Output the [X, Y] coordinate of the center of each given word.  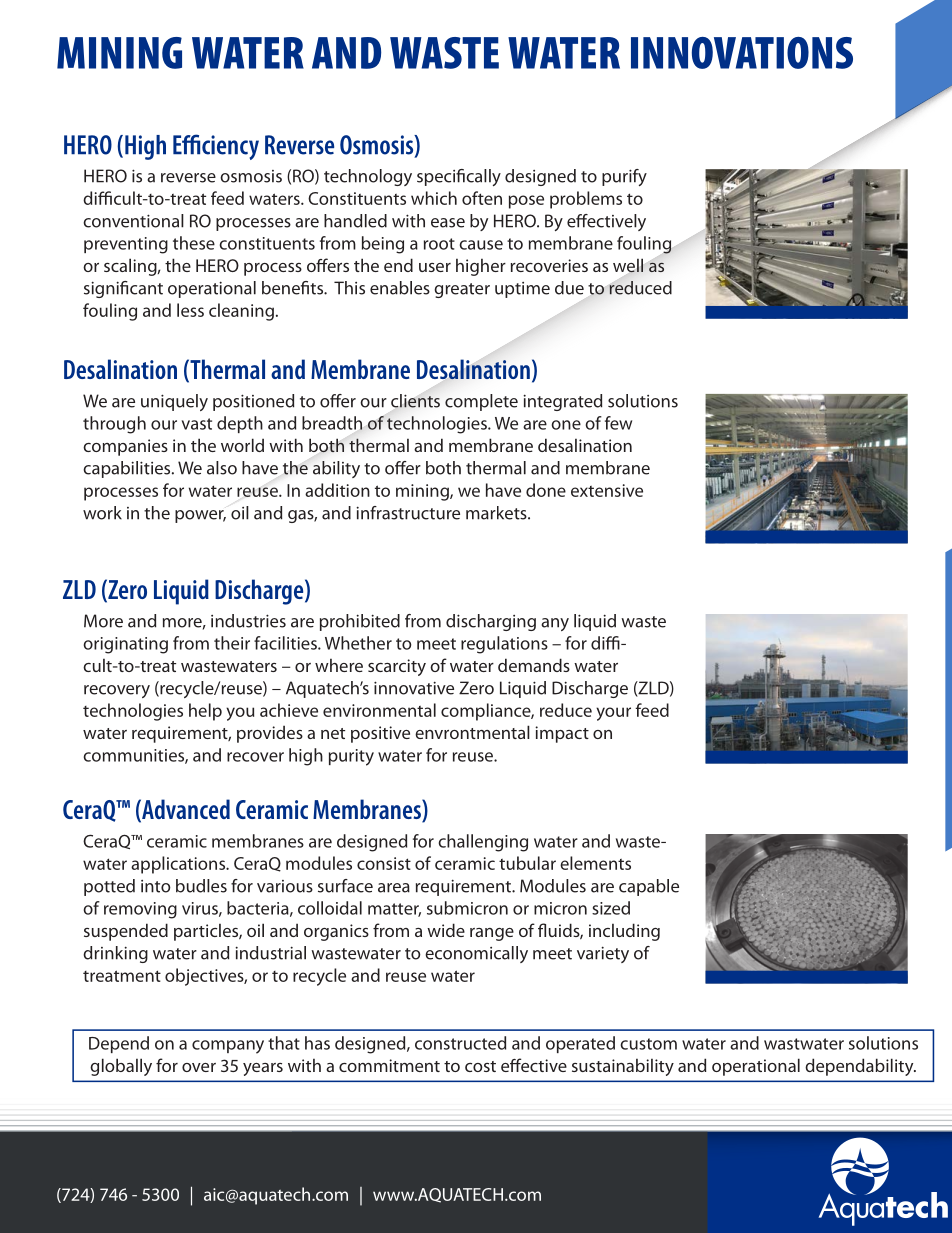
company [228, 1047]
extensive [607, 490]
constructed [460, 1043]
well [628, 265]
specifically [459, 177]
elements [595, 863]
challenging [483, 843]
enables [400, 288]
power [200, 516]
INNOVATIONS [742, 53]
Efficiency [216, 147]
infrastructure [408, 513]
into [156, 886]
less [190, 310]
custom [648, 1044]
